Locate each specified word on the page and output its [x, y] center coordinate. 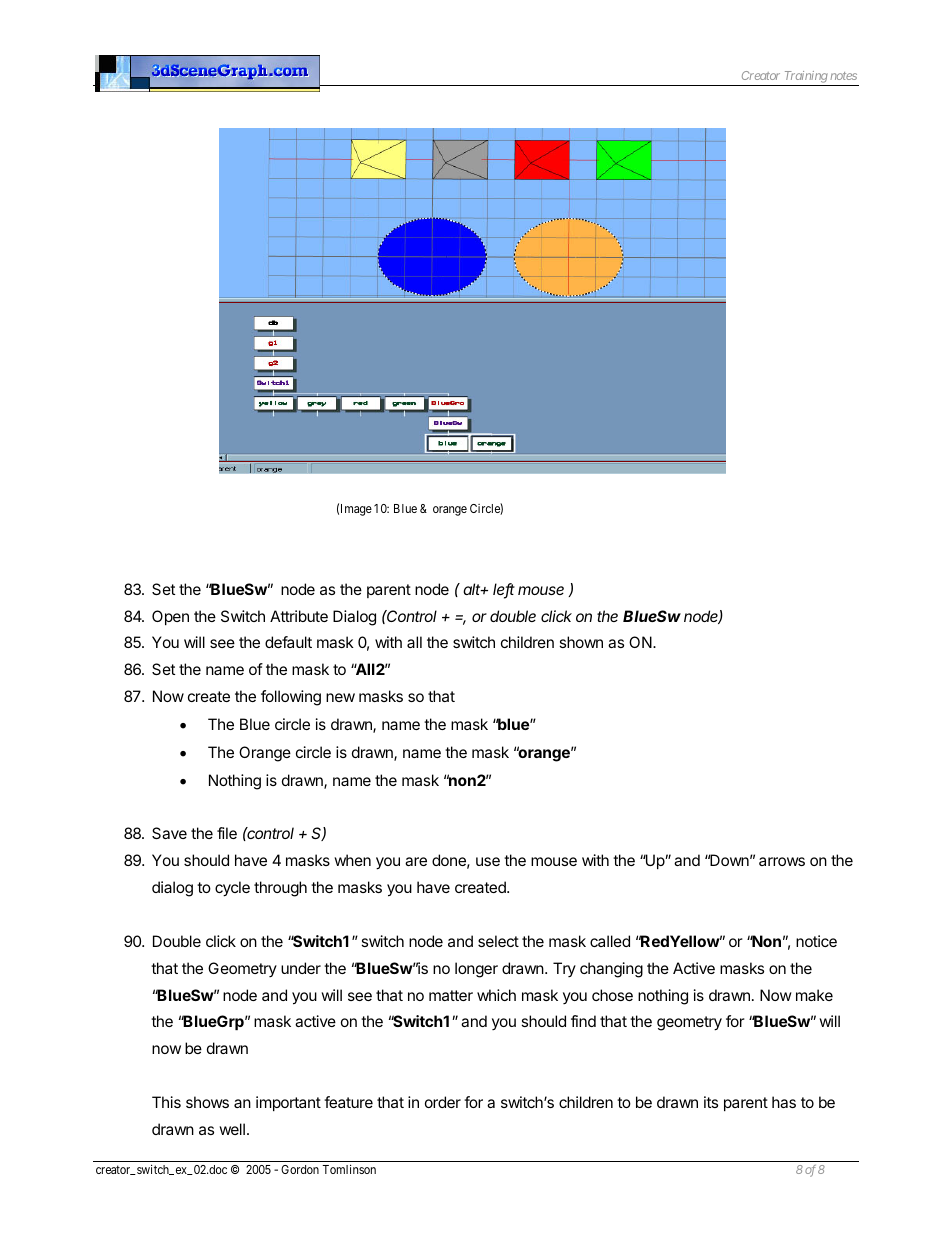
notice [816, 941]
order [443, 1102]
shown [581, 642]
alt [473, 589]
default [288, 642]
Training [805, 78]
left [504, 590]
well [232, 1129]
